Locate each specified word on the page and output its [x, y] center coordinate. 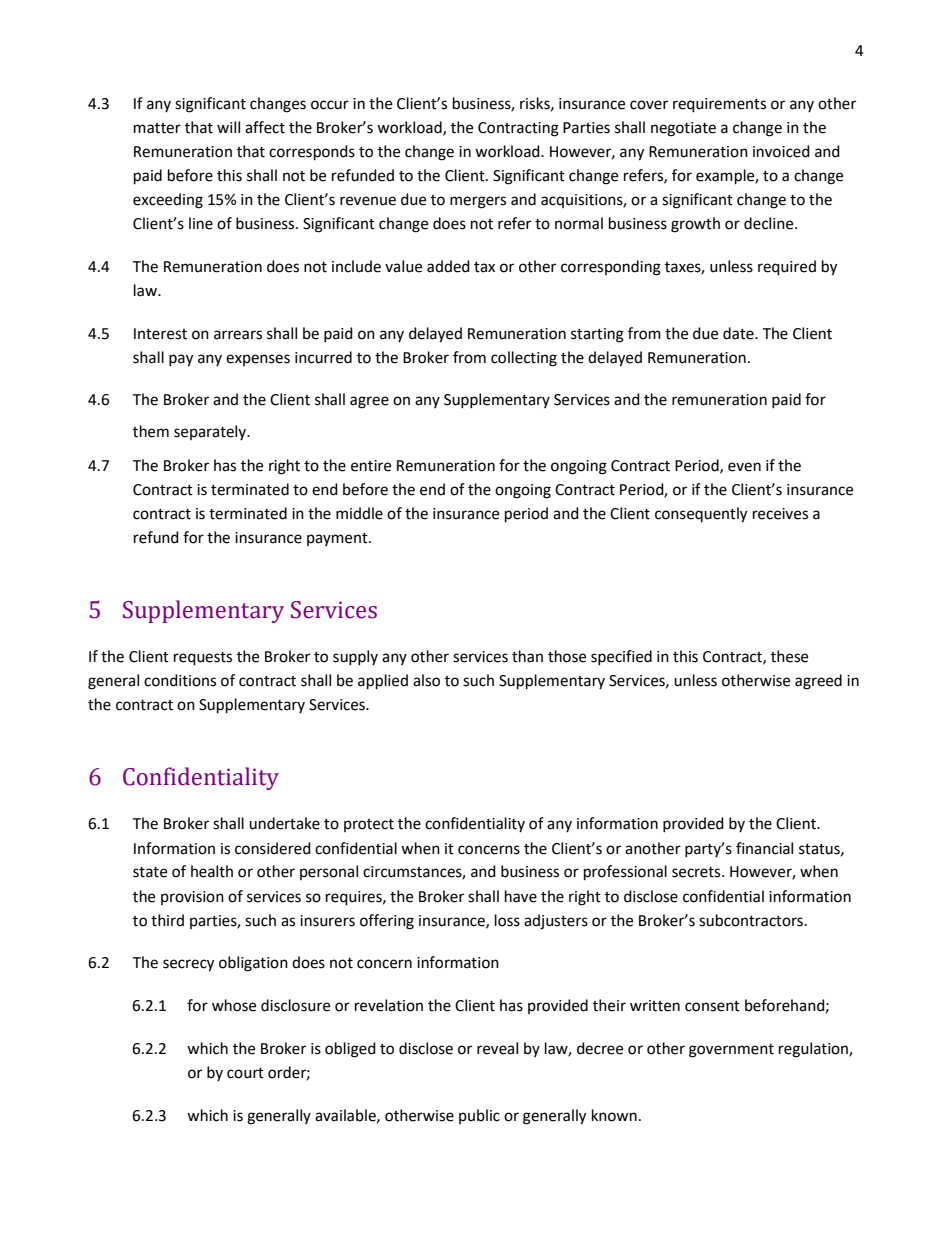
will [228, 127]
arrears [238, 335]
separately [211, 432]
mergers [478, 202]
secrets [697, 872]
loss [507, 920]
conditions [180, 680]
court [245, 1073]
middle [359, 513]
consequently [701, 515]
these [789, 656]
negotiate [683, 129]
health [212, 871]
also [426, 680]
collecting [524, 359]
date [739, 333]
